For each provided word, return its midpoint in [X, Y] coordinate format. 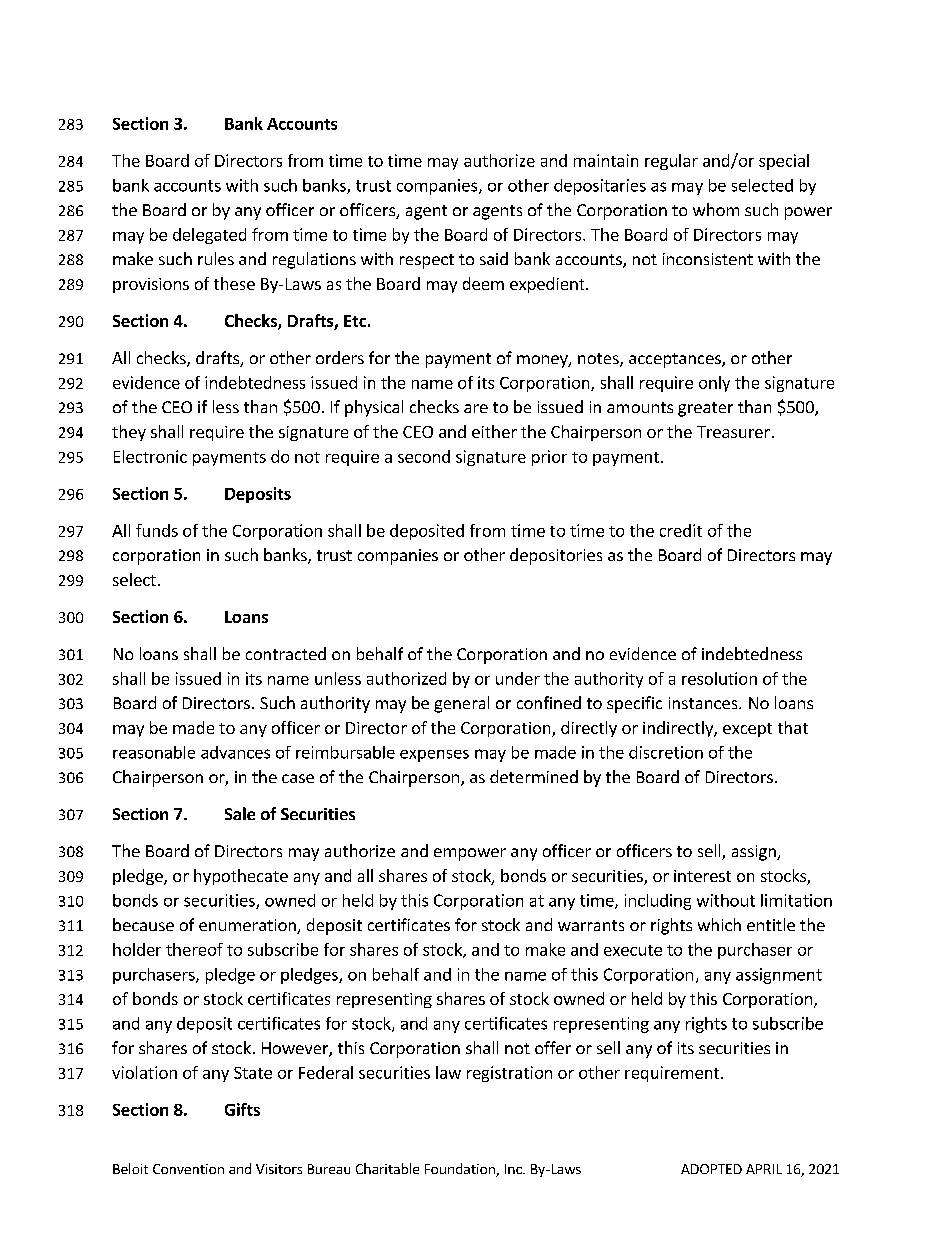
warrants [591, 925]
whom [716, 209]
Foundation [461, 1170]
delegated [209, 236]
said [494, 258]
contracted [286, 653]
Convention [188, 1169]
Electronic [150, 456]
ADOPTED [711, 1169]
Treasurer [733, 432]
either [494, 431]
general [461, 704]
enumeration [248, 926]
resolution [719, 678]
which [719, 924]
